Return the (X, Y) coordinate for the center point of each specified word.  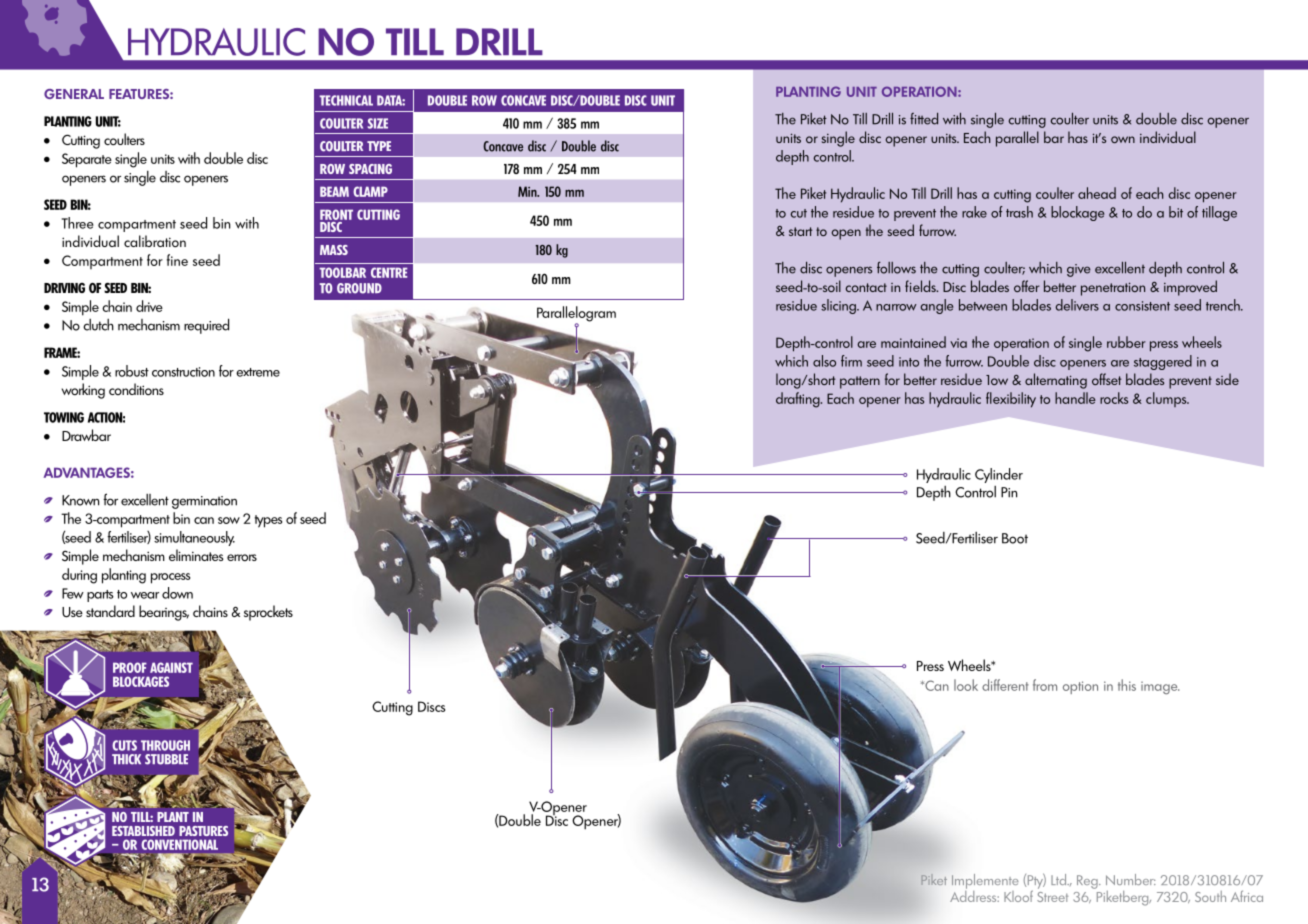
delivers (1077, 305)
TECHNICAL (346, 100)
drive (149, 306)
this (1127, 685)
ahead (1097, 193)
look (966, 685)
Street (1052, 897)
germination (204, 502)
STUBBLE (166, 759)
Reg (1088, 882)
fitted (924, 119)
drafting (799, 400)
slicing (839, 306)
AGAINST (171, 667)
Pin (1009, 492)
